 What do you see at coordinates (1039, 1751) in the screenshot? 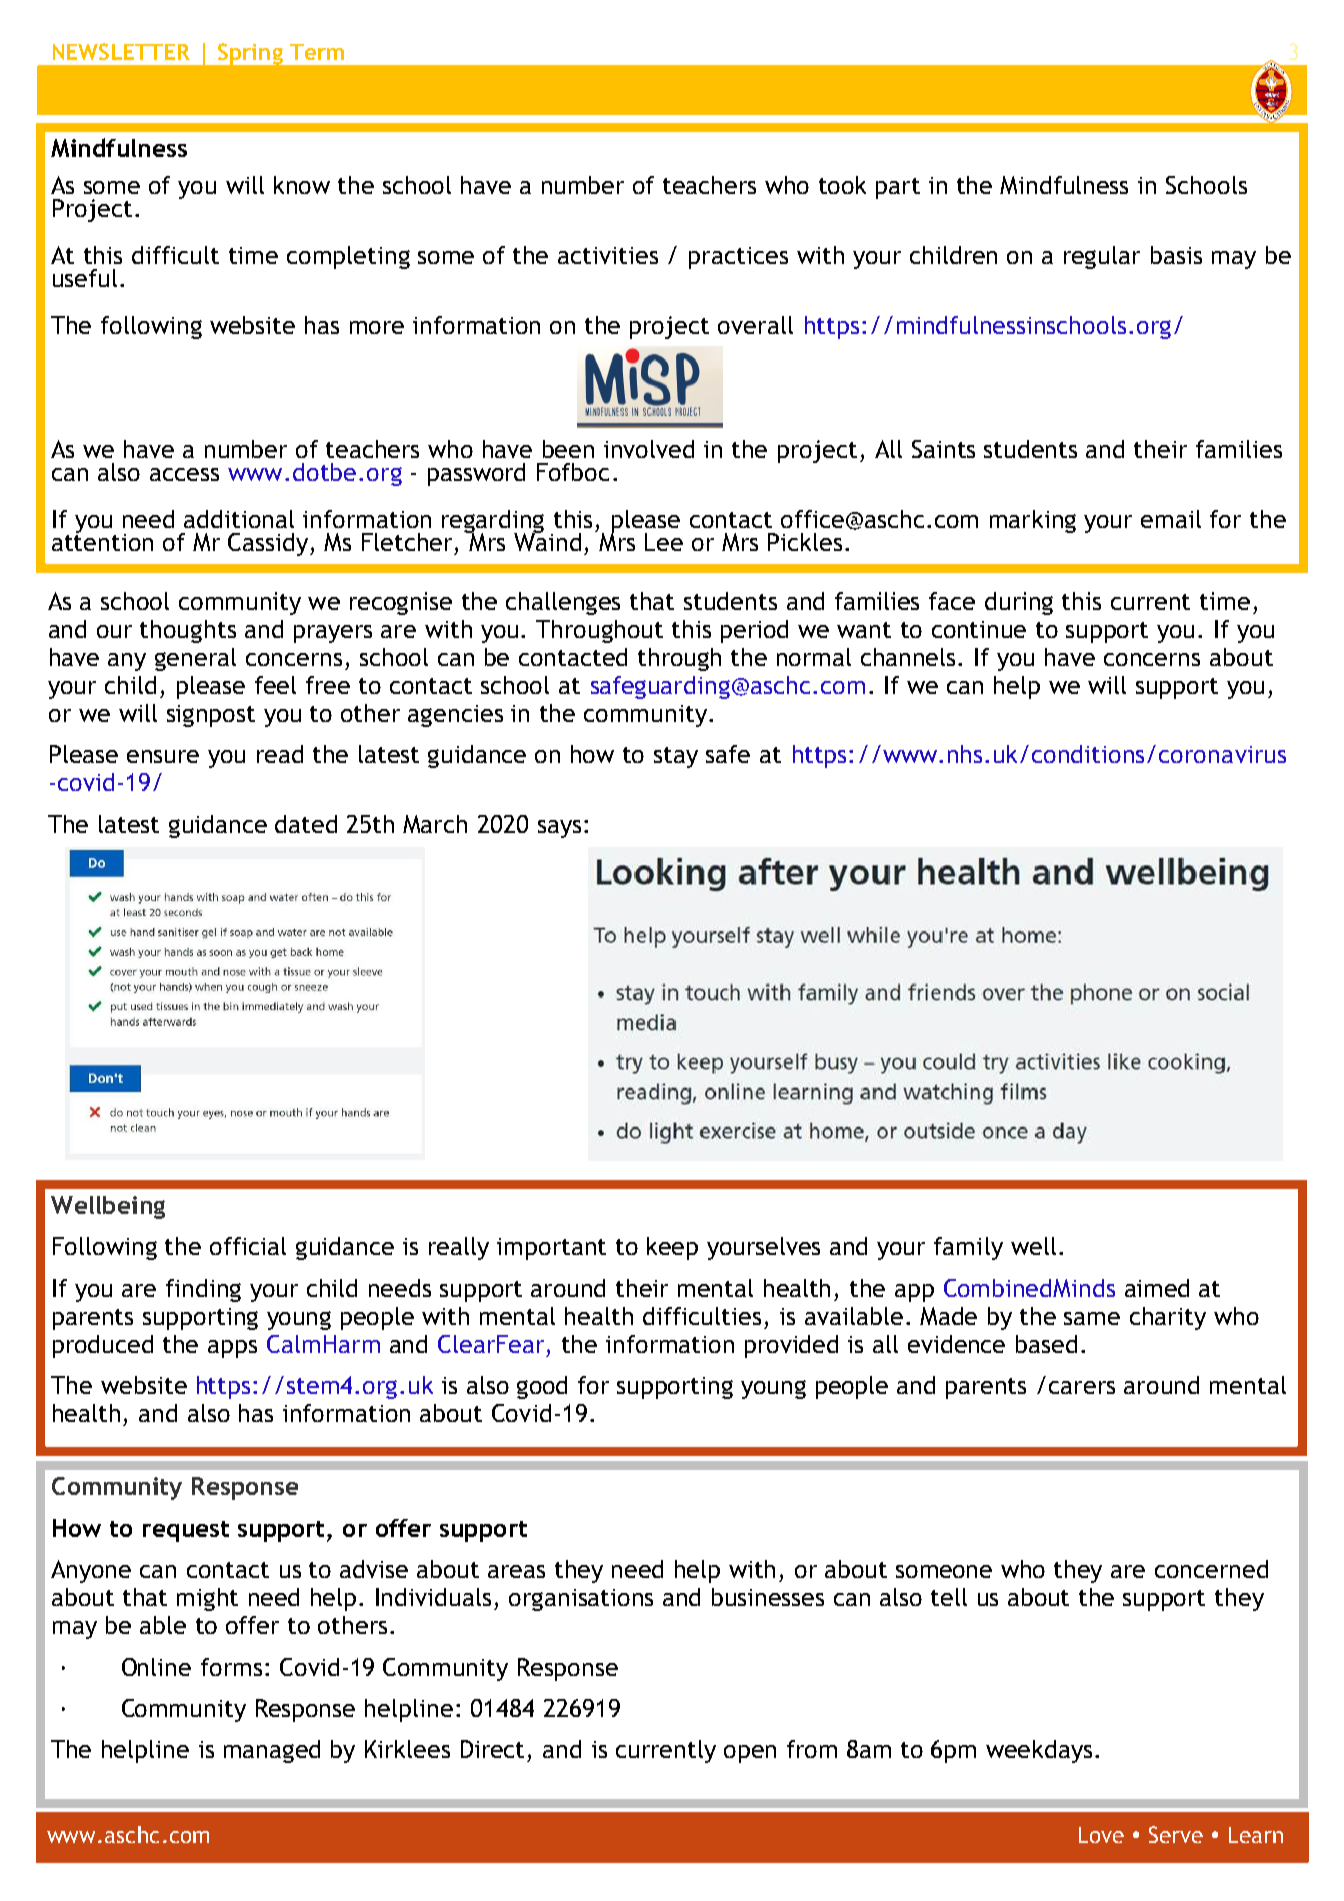
I see `weekdays` at bounding box center [1039, 1751].
